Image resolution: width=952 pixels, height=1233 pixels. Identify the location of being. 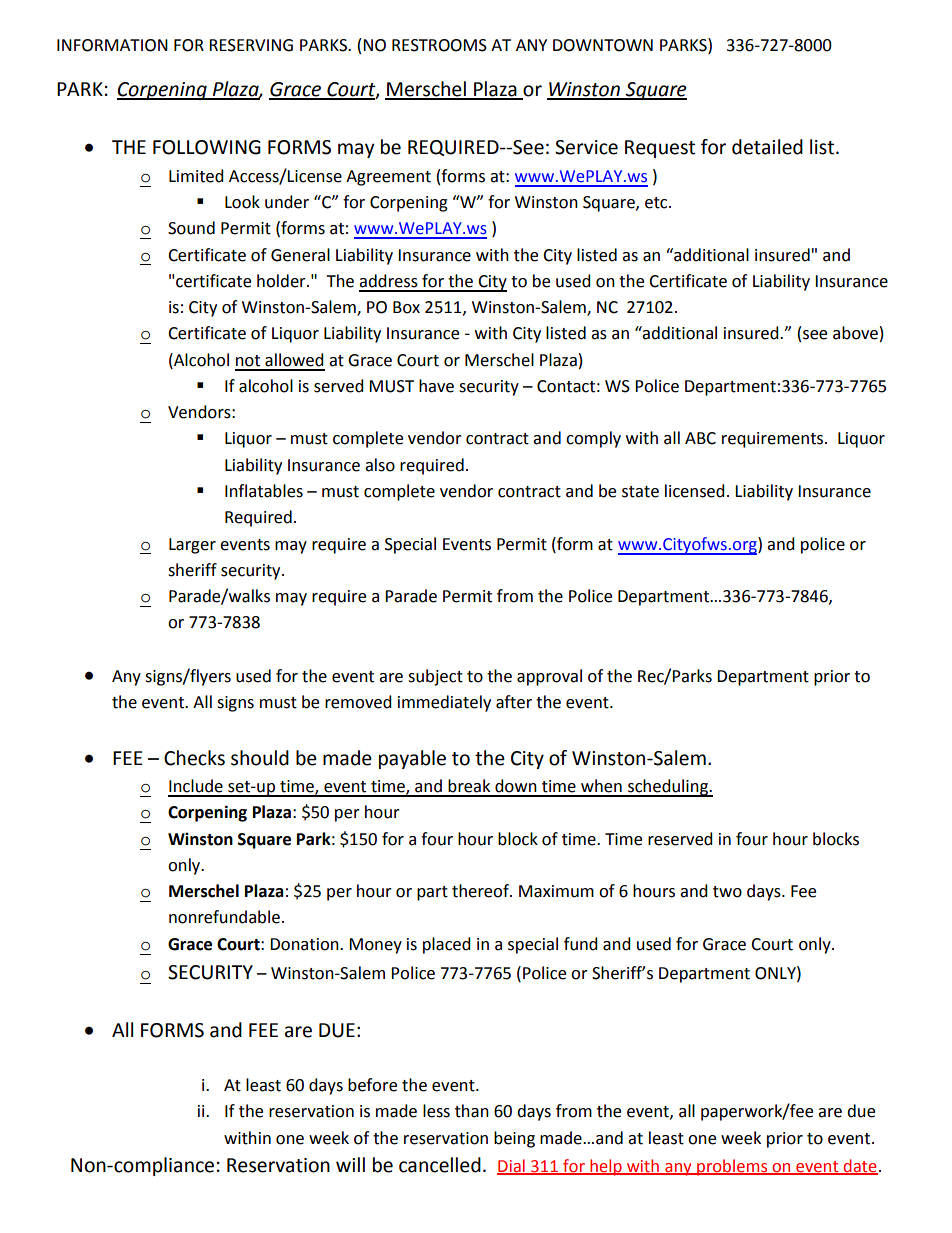
(514, 1139).
